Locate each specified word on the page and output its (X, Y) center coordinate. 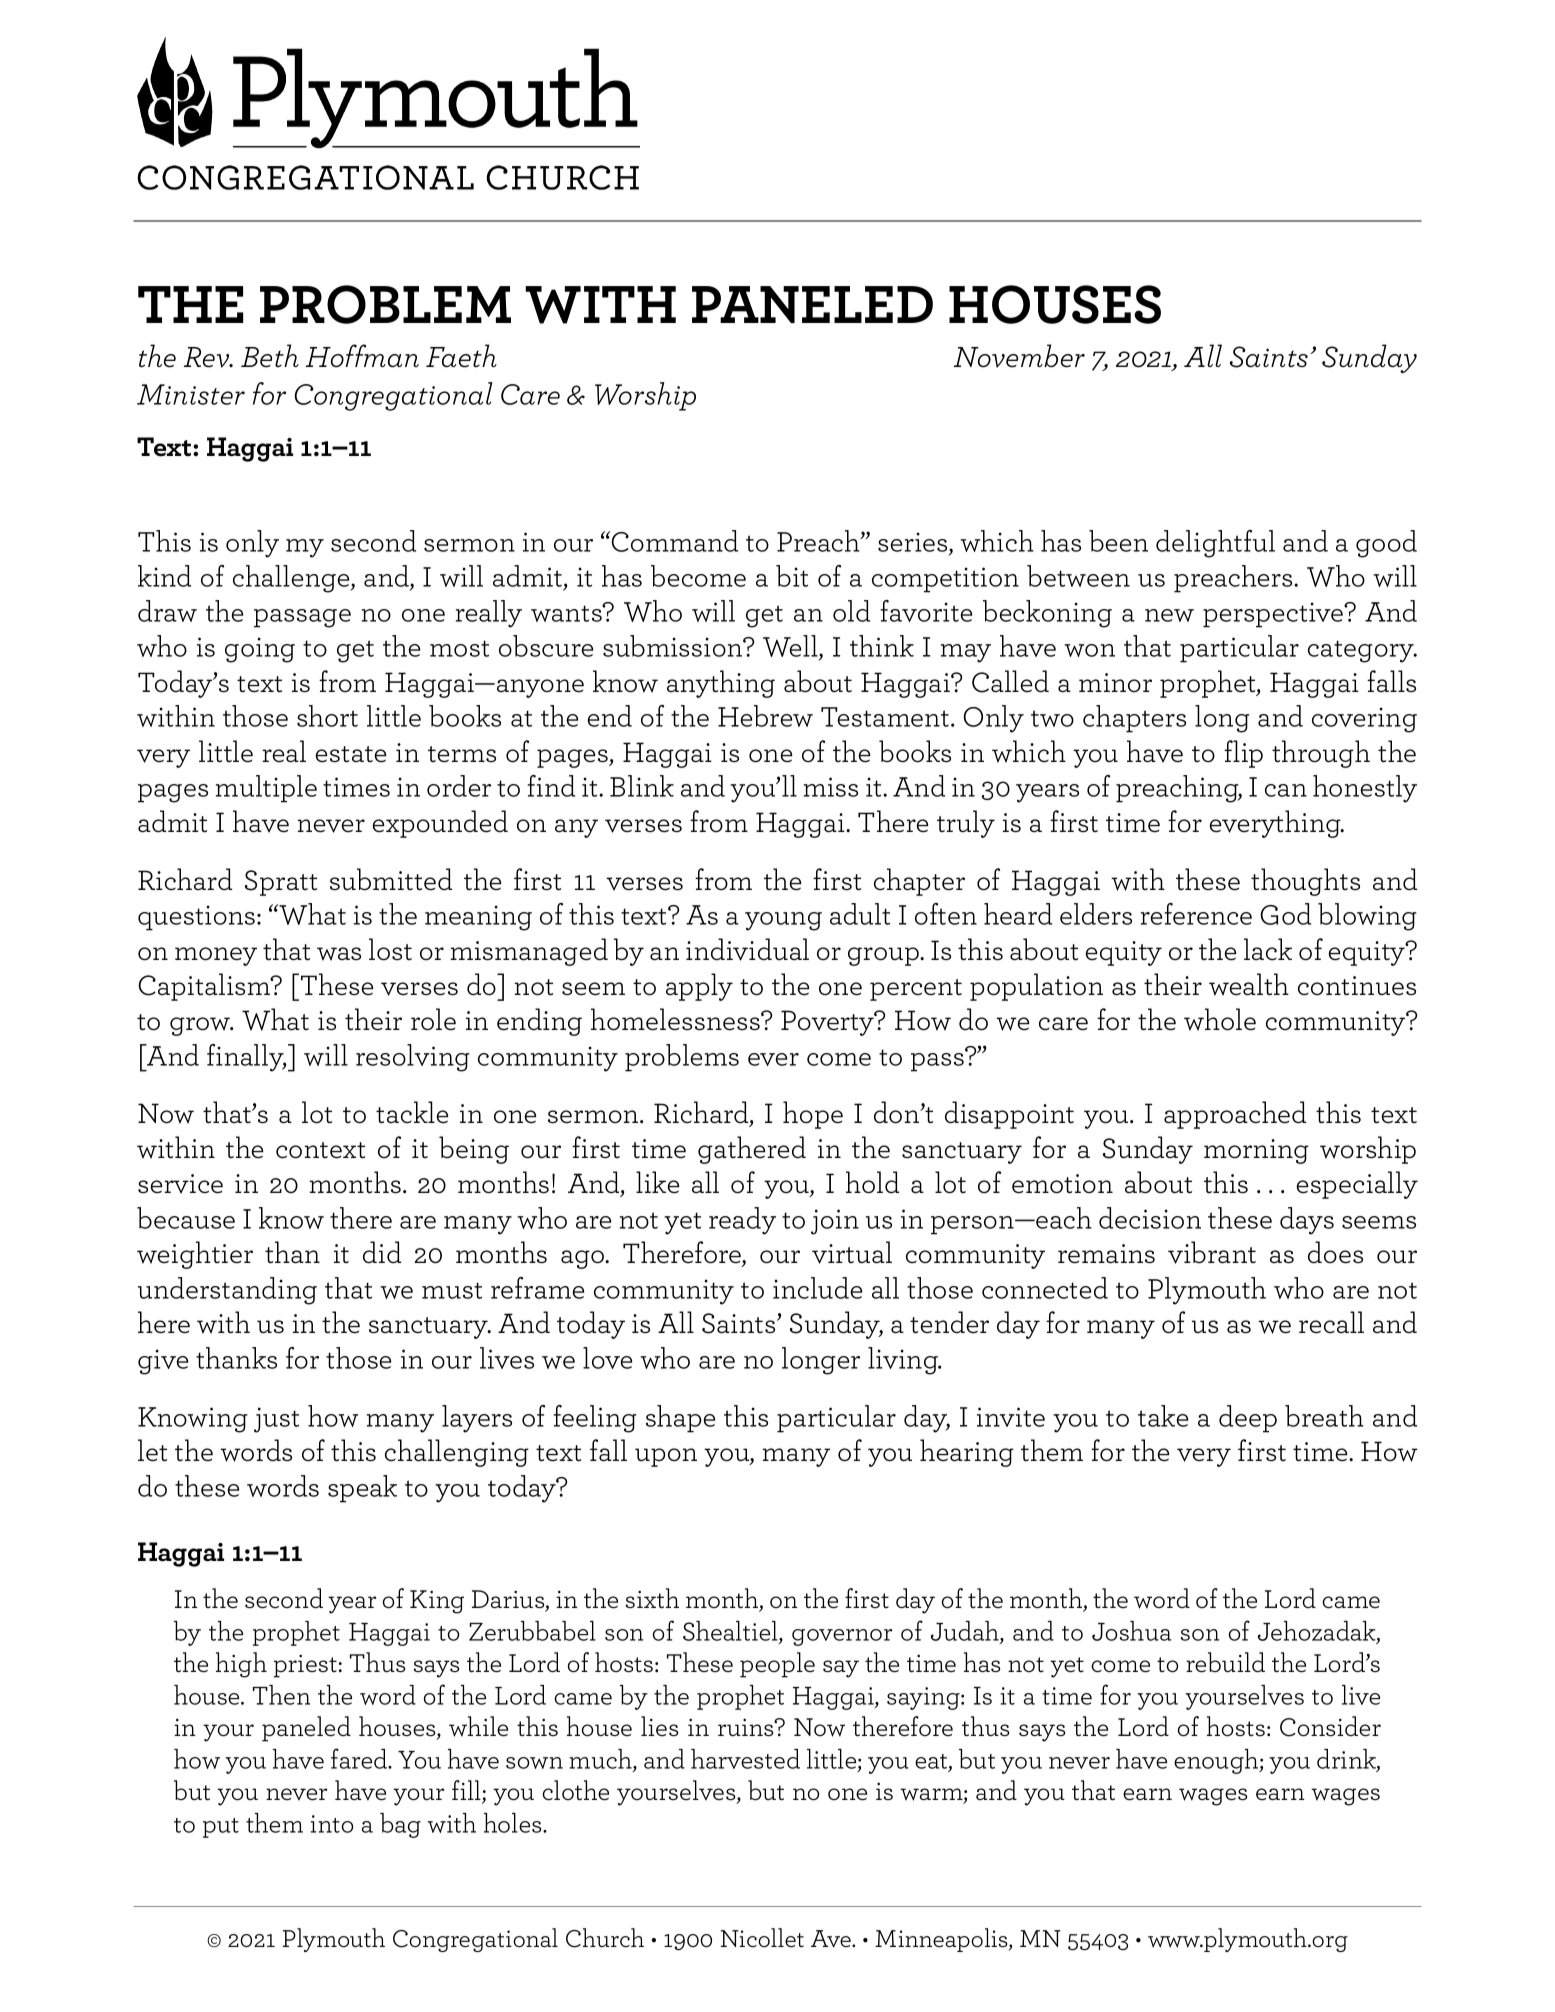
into (332, 1824)
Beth (270, 356)
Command (674, 541)
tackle (412, 1112)
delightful (1215, 544)
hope (813, 1115)
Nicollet (762, 1937)
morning (1256, 1151)
